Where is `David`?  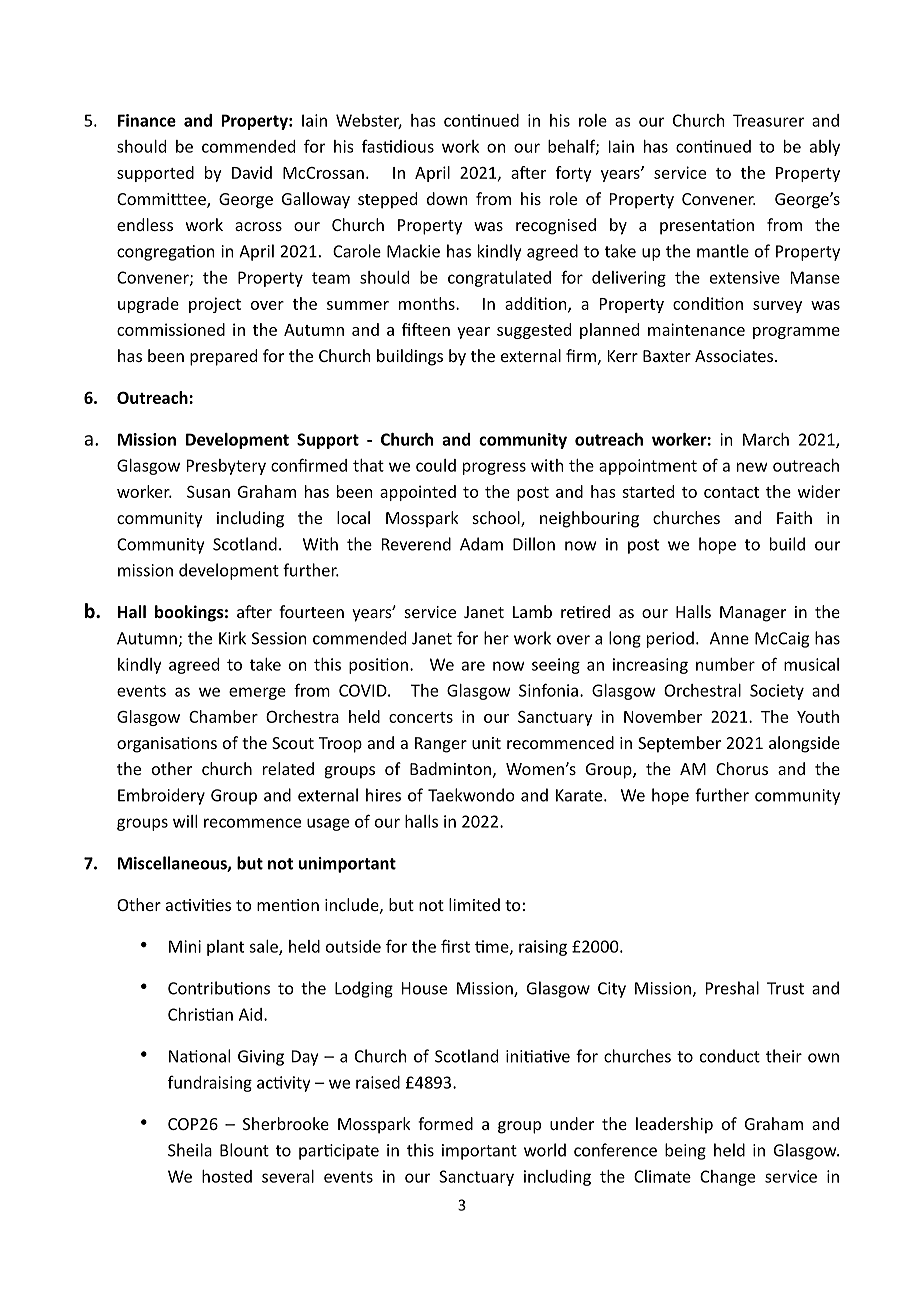
David is located at coordinates (252, 172).
